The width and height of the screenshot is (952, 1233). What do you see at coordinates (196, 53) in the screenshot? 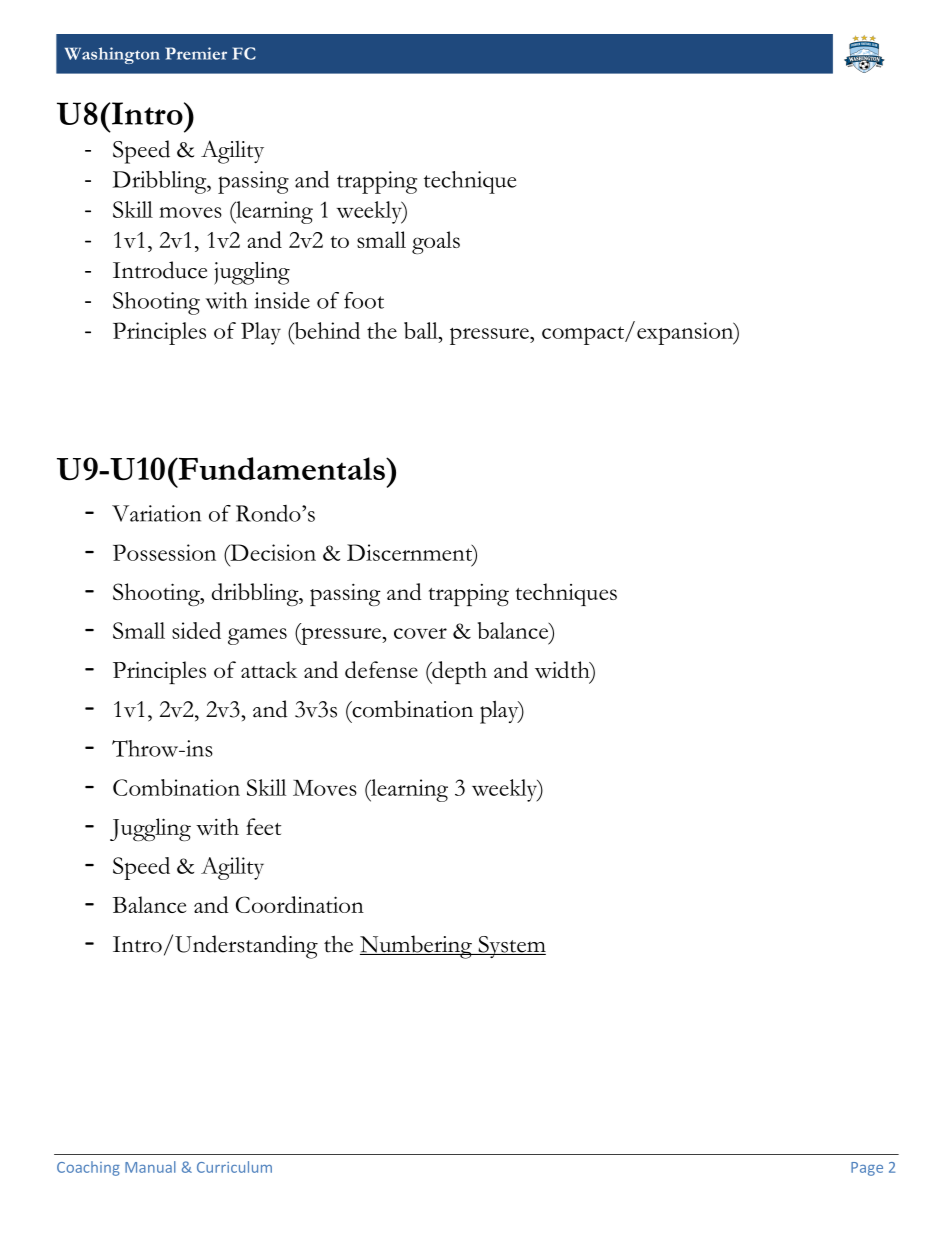
I see `Premier` at bounding box center [196, 53].
